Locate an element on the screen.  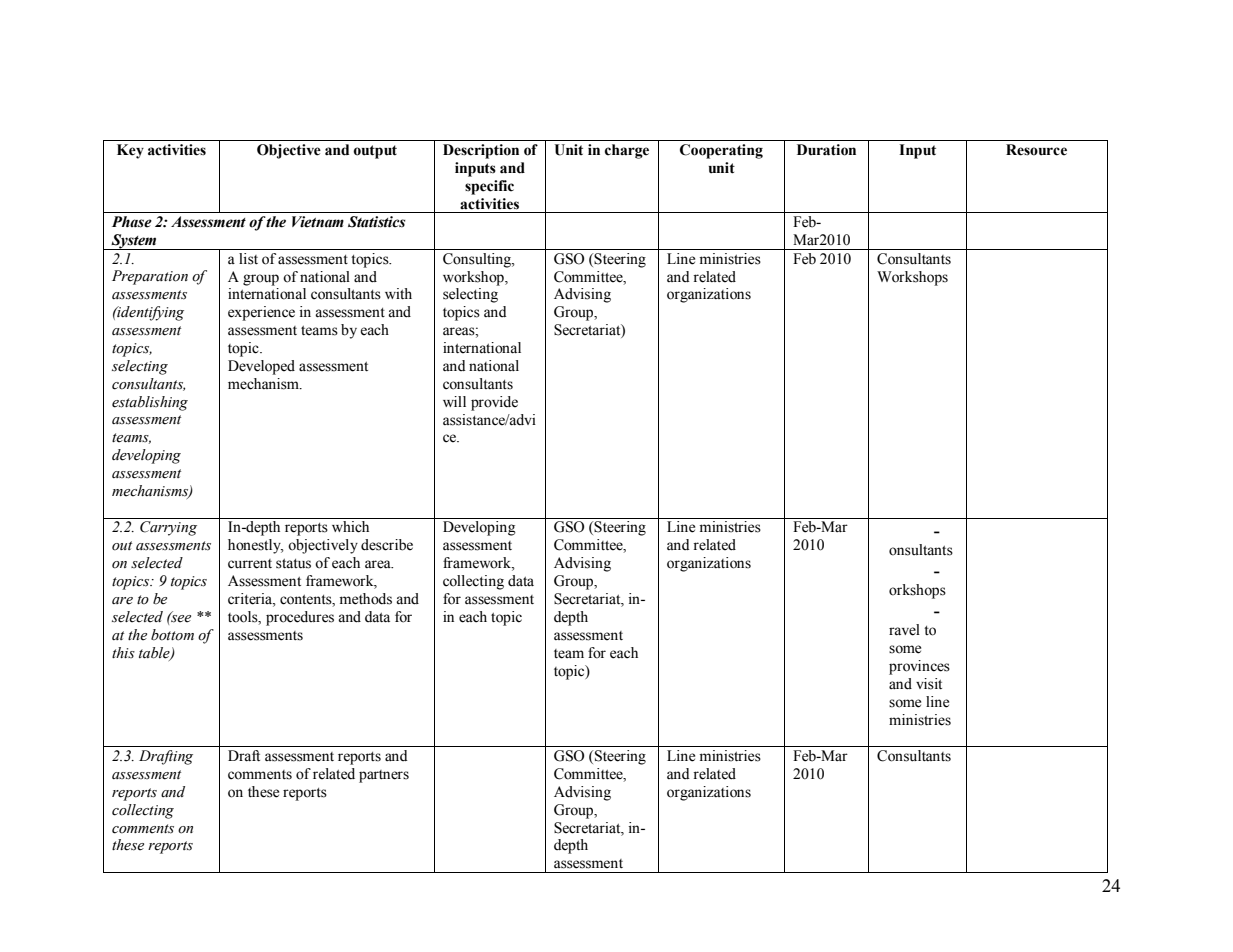
visit is located at coordinates (929, 684).
